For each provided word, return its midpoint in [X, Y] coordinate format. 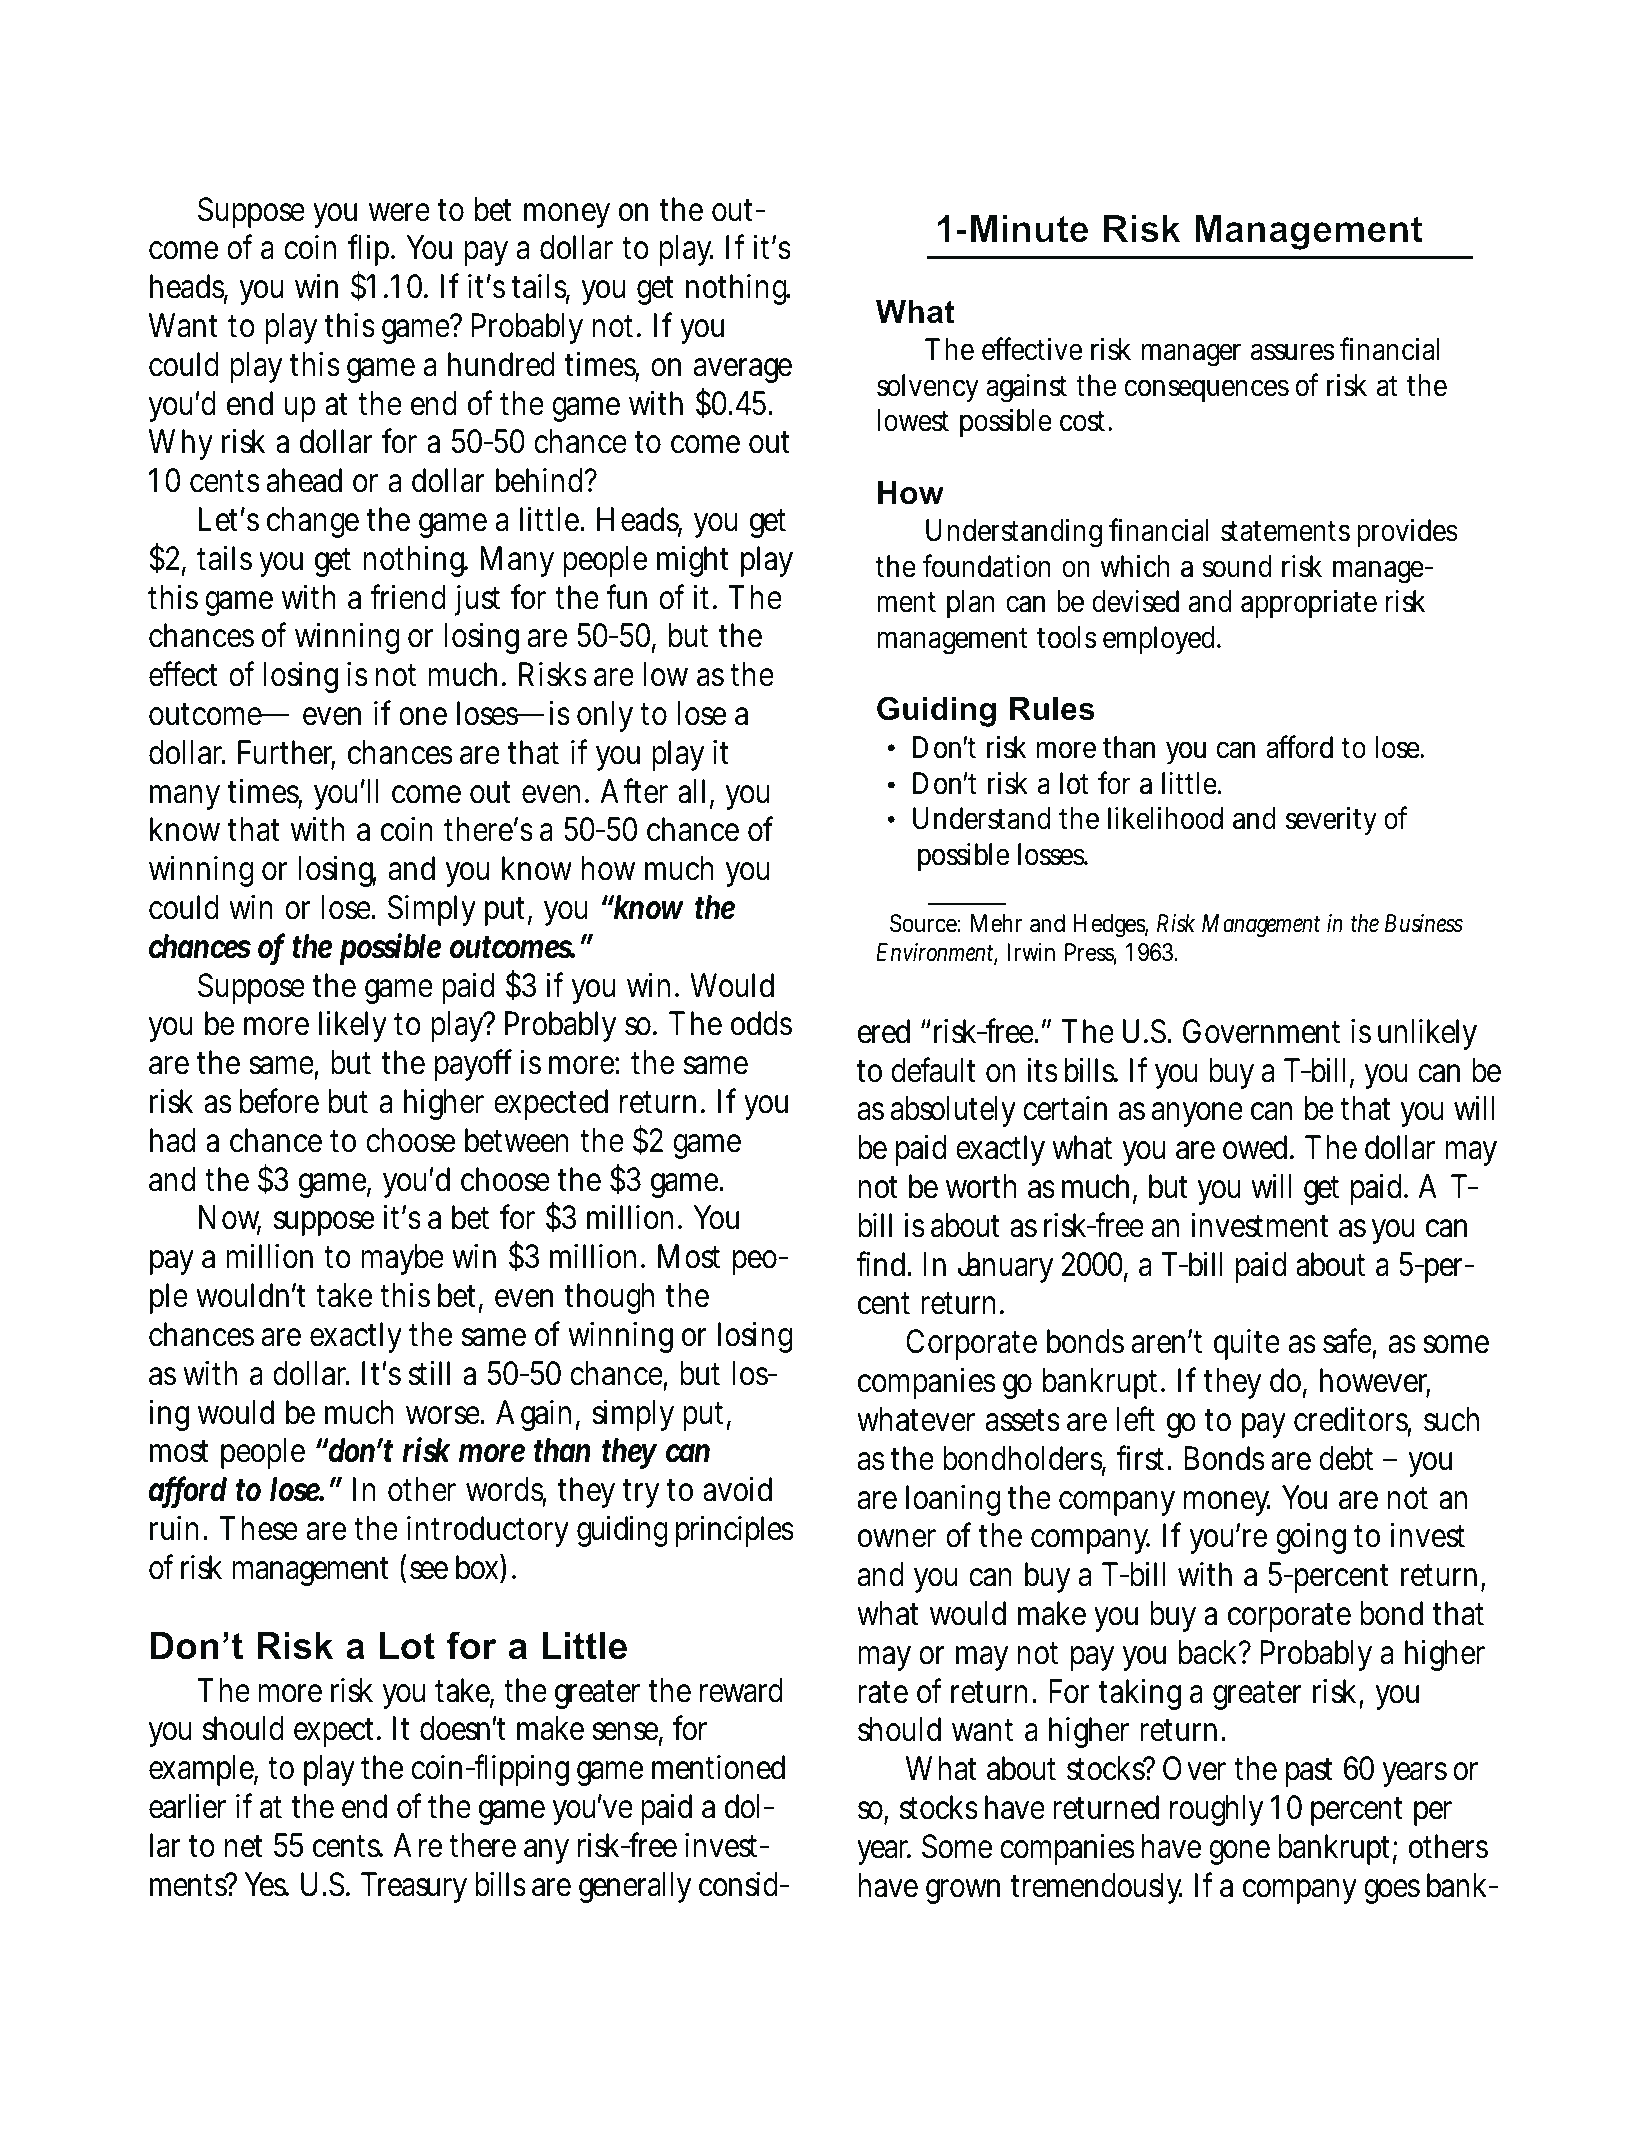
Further [286, 753]
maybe [402, 1259]
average [742, 370]
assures [1292, 352]
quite [1247, 1344]
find [883, 1264]
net [243, 1846]
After [634, 791]
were [399, 212]
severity [1331, 821]
